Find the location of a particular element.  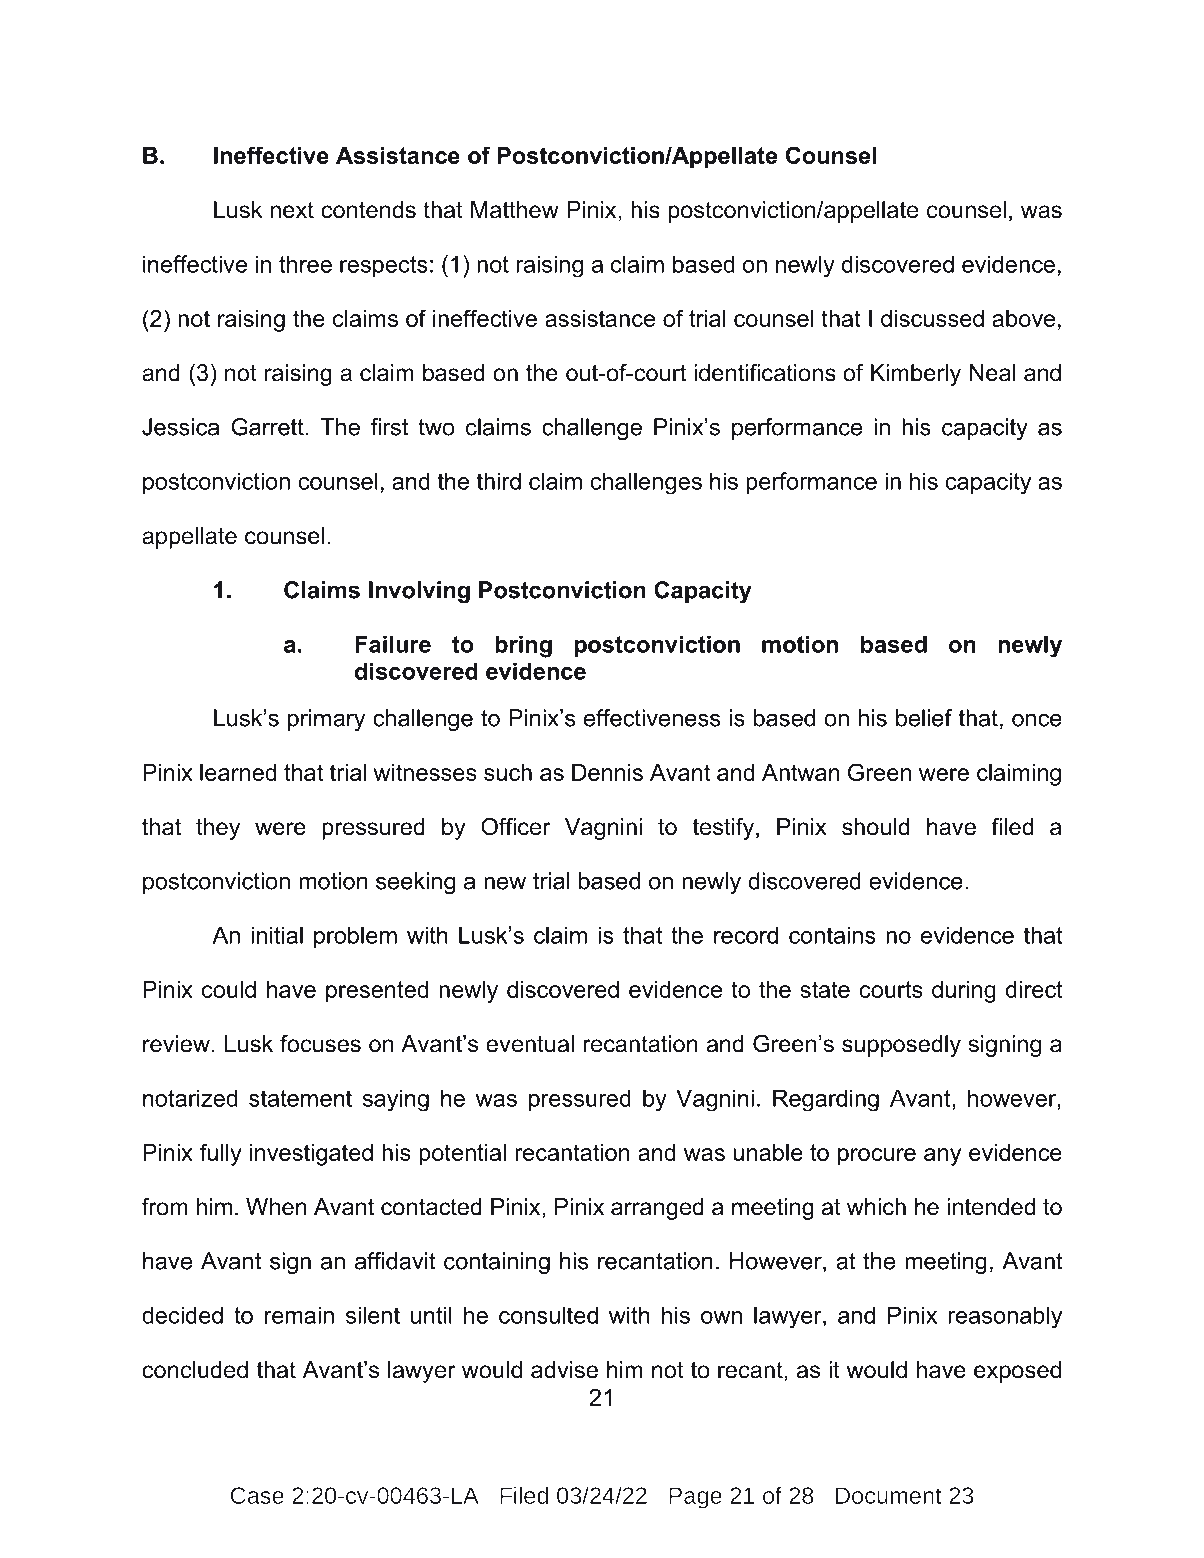

Officer is located at coordinates (516, 827).
